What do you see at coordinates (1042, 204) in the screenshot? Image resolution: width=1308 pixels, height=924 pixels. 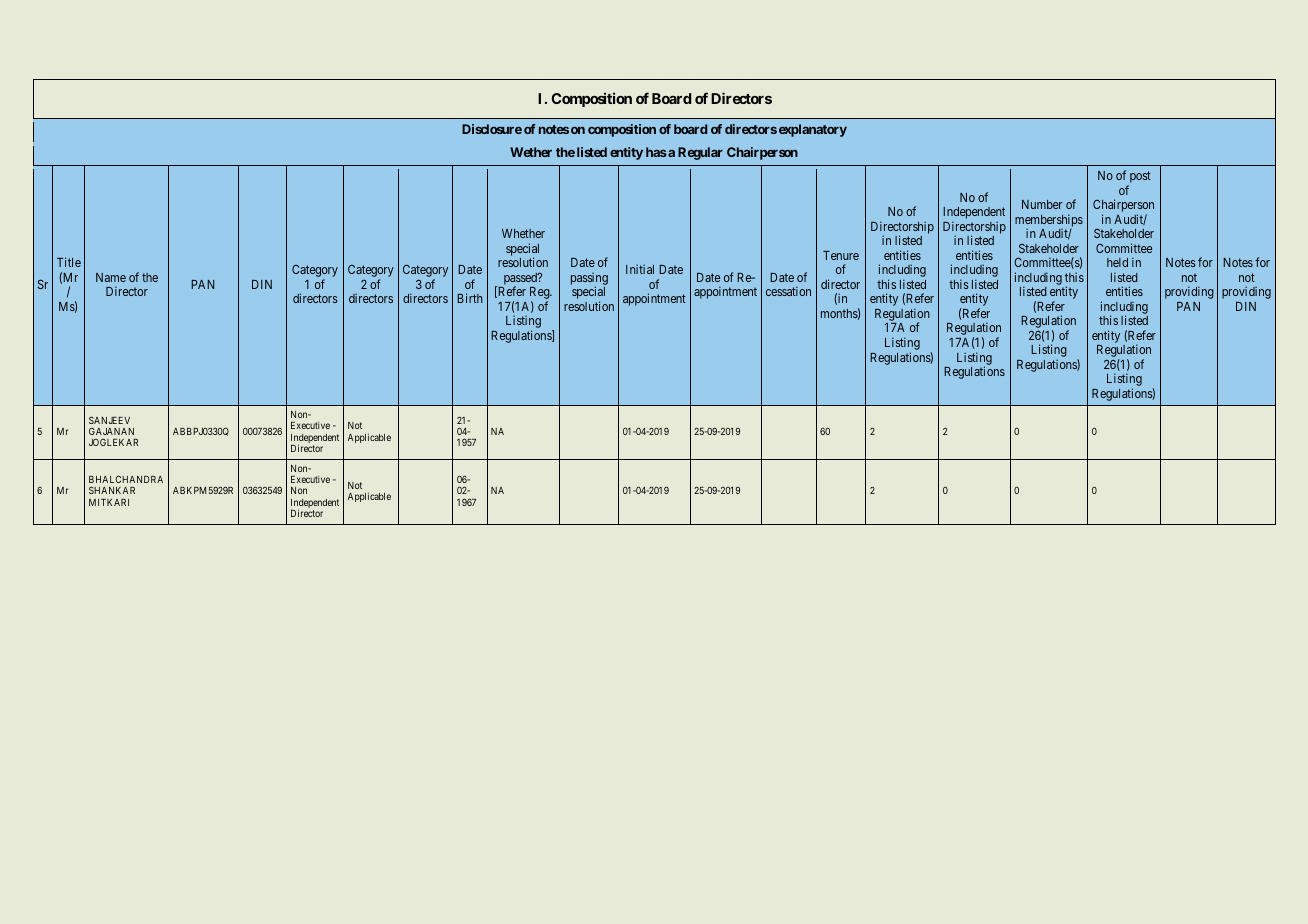 I see `Number` at bounding box center [1042, 204].
